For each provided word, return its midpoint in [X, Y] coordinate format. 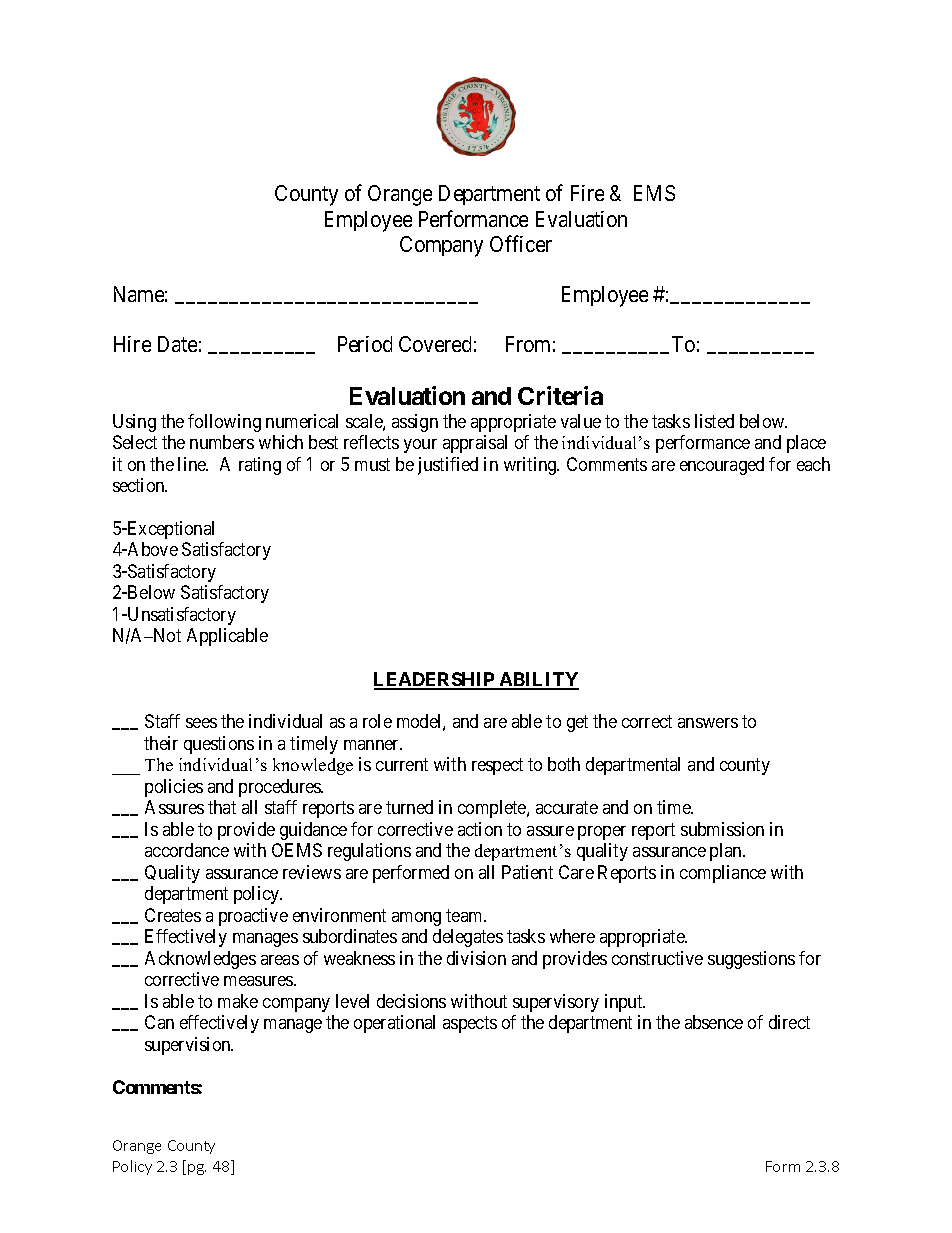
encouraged [722, 466]
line [193, 464]
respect [497, 767]
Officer [521, 243]
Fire [587, 193]
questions [219, 745]
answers [708, 723]
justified [448, 466]
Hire [132, 344]
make [238, 1001]
